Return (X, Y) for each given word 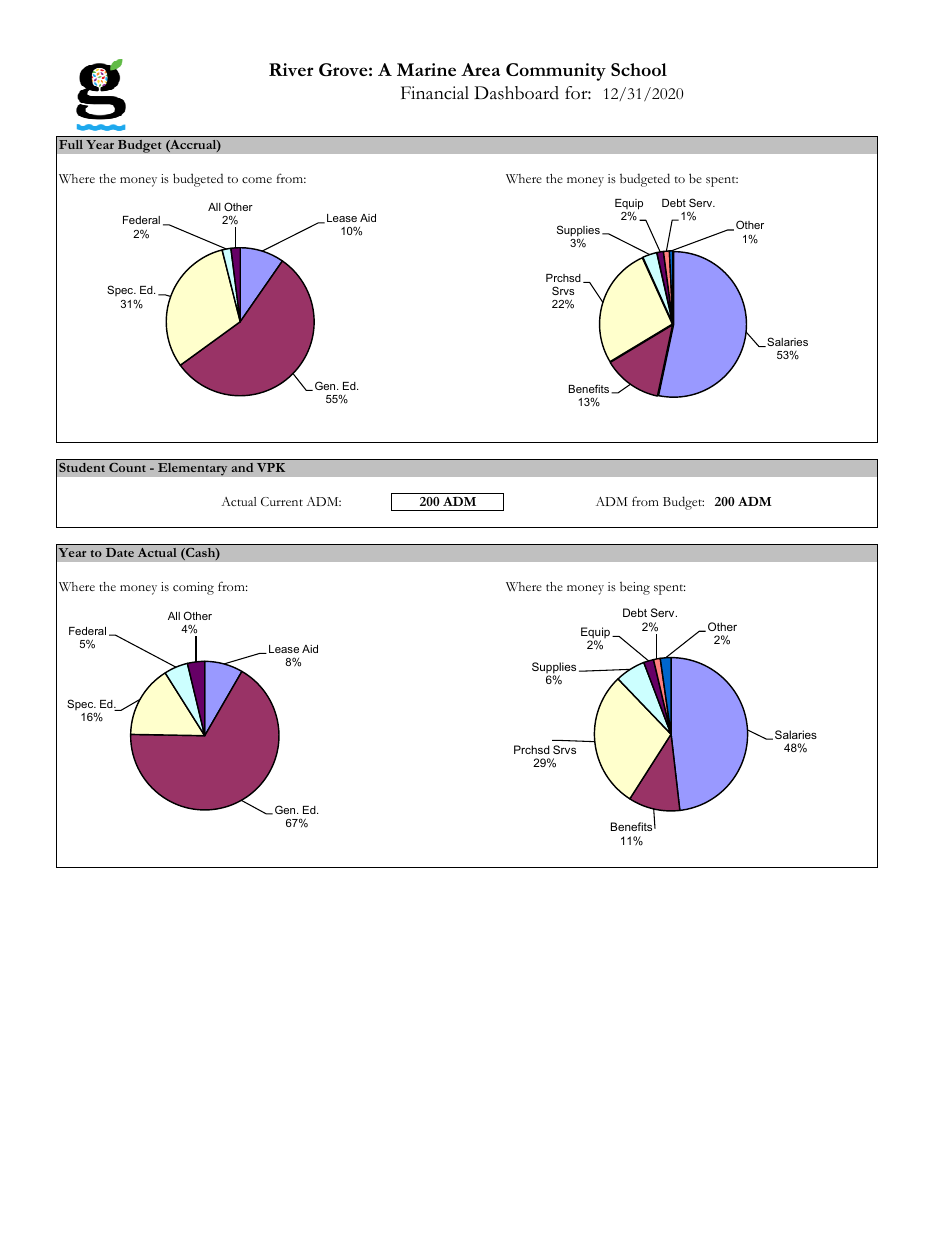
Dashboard (516, 93)
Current (282, 501)
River (291, 69)
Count (127, 467)
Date (120, 552)
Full (71, 144)
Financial (435, 93)
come (257, 180)
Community (556, 72)
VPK (271, 467)
